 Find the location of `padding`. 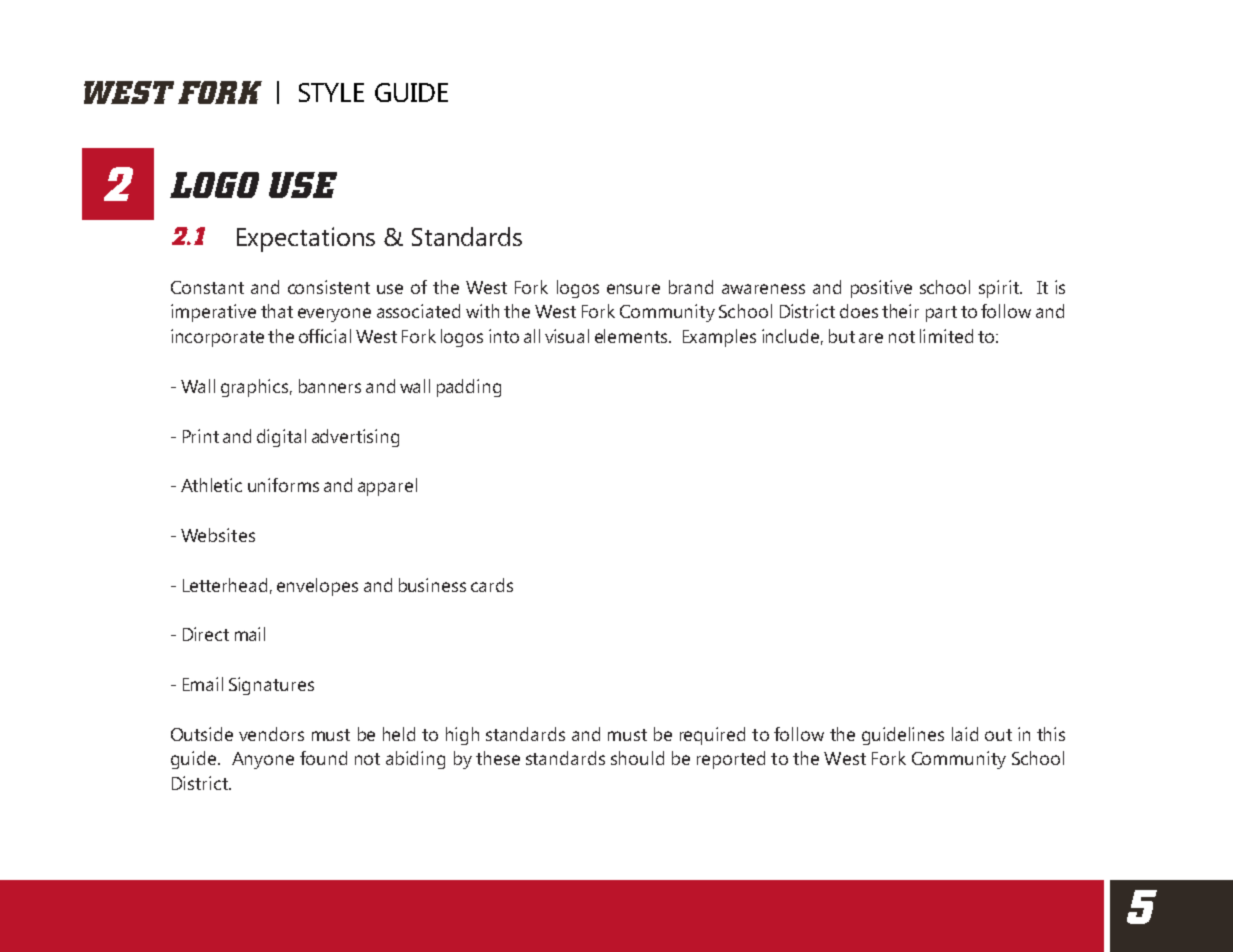

padding is located at coordinates (469, 388).
